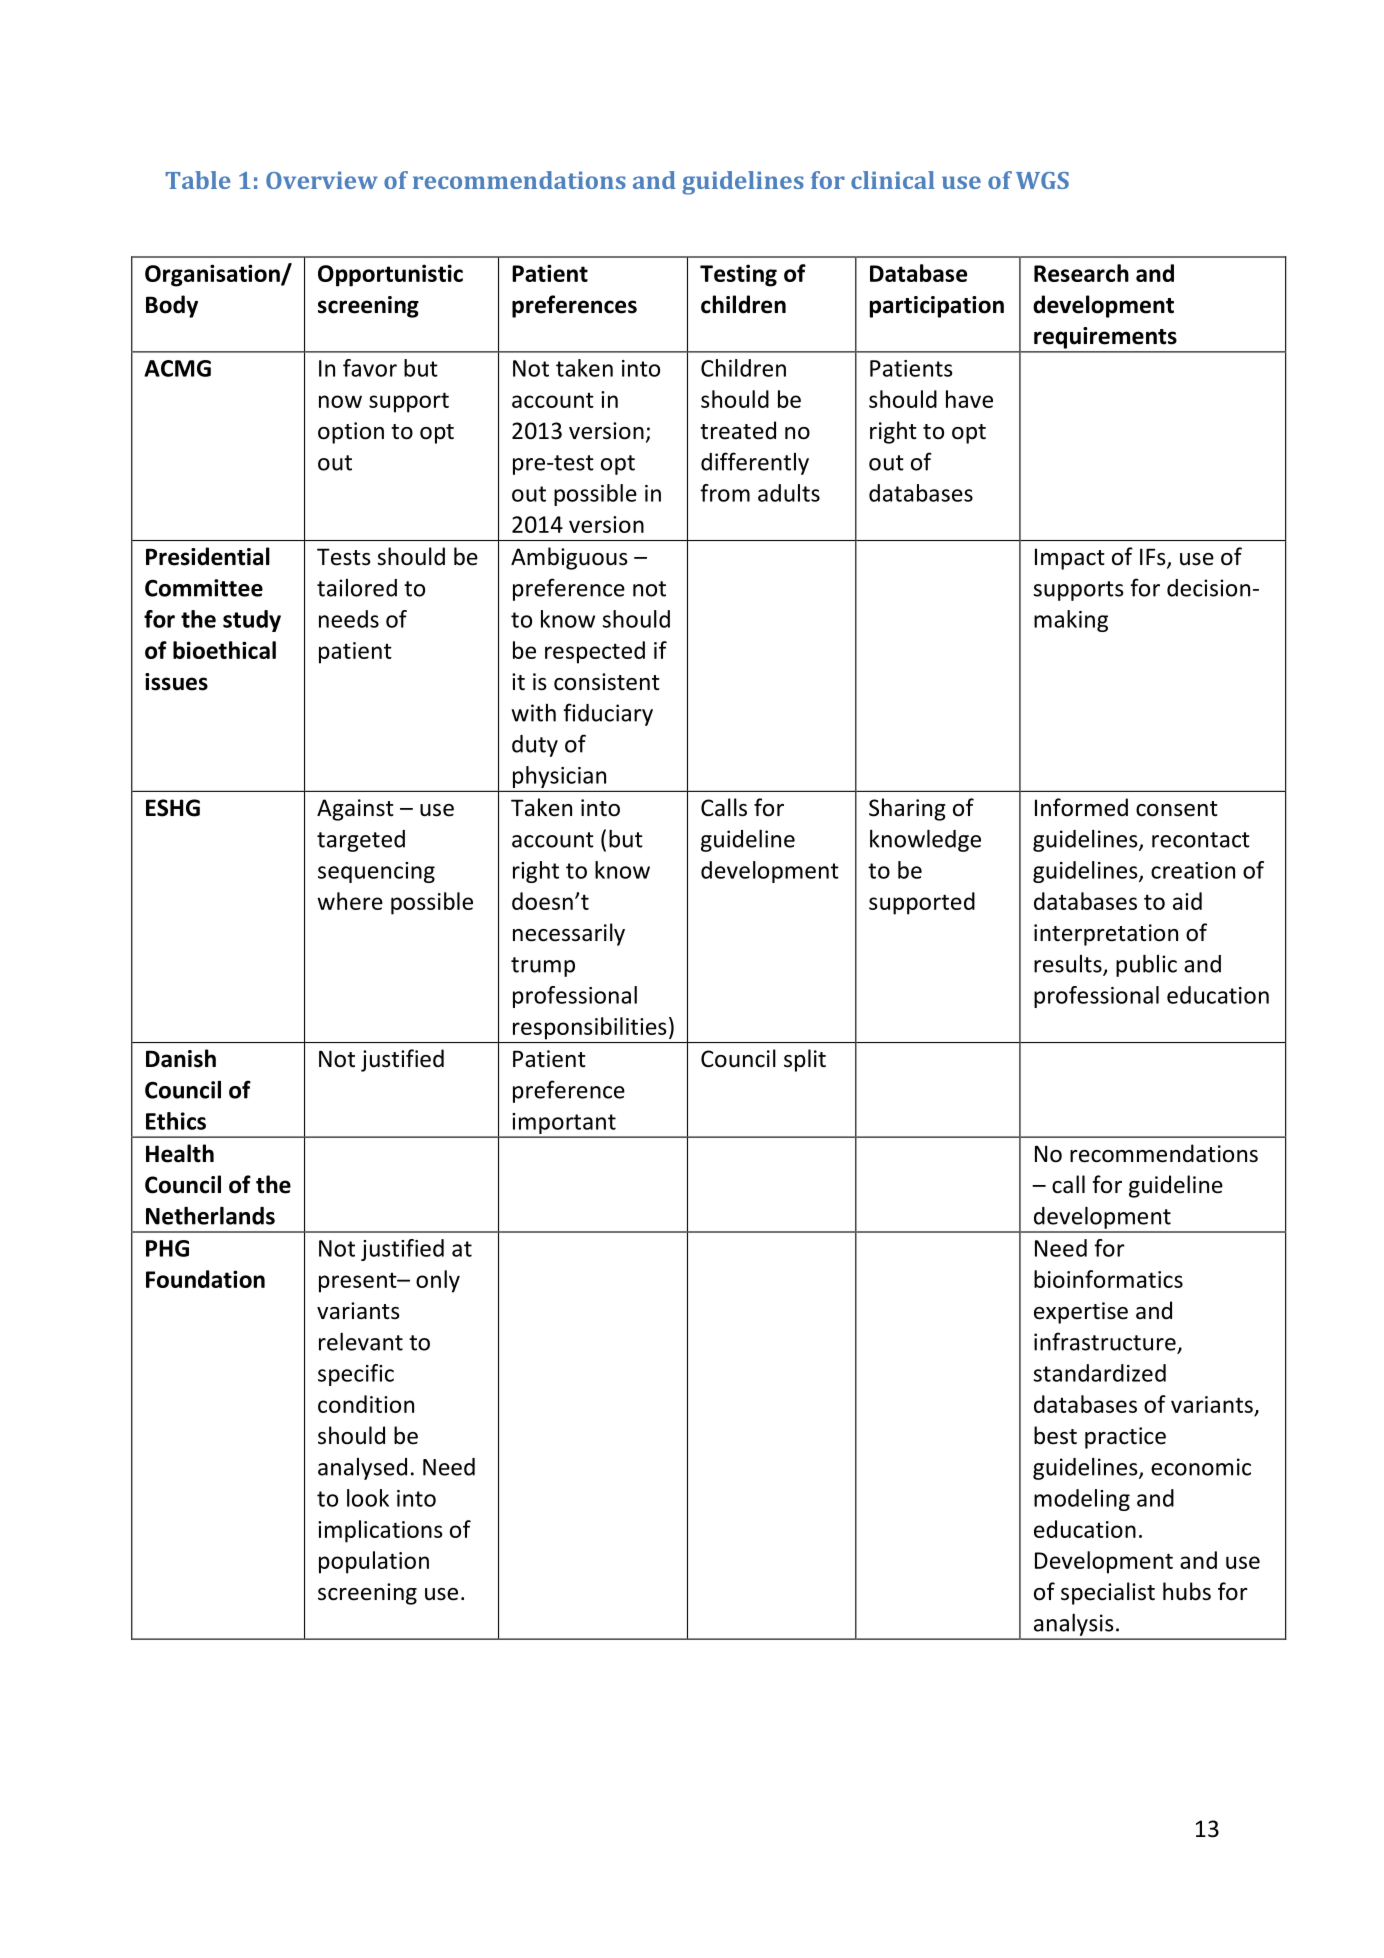 This screenshot has height=1958, width=1384. Describe the element at coordinates (322, 180) in the screenshot. I see `Overview` at that location.
